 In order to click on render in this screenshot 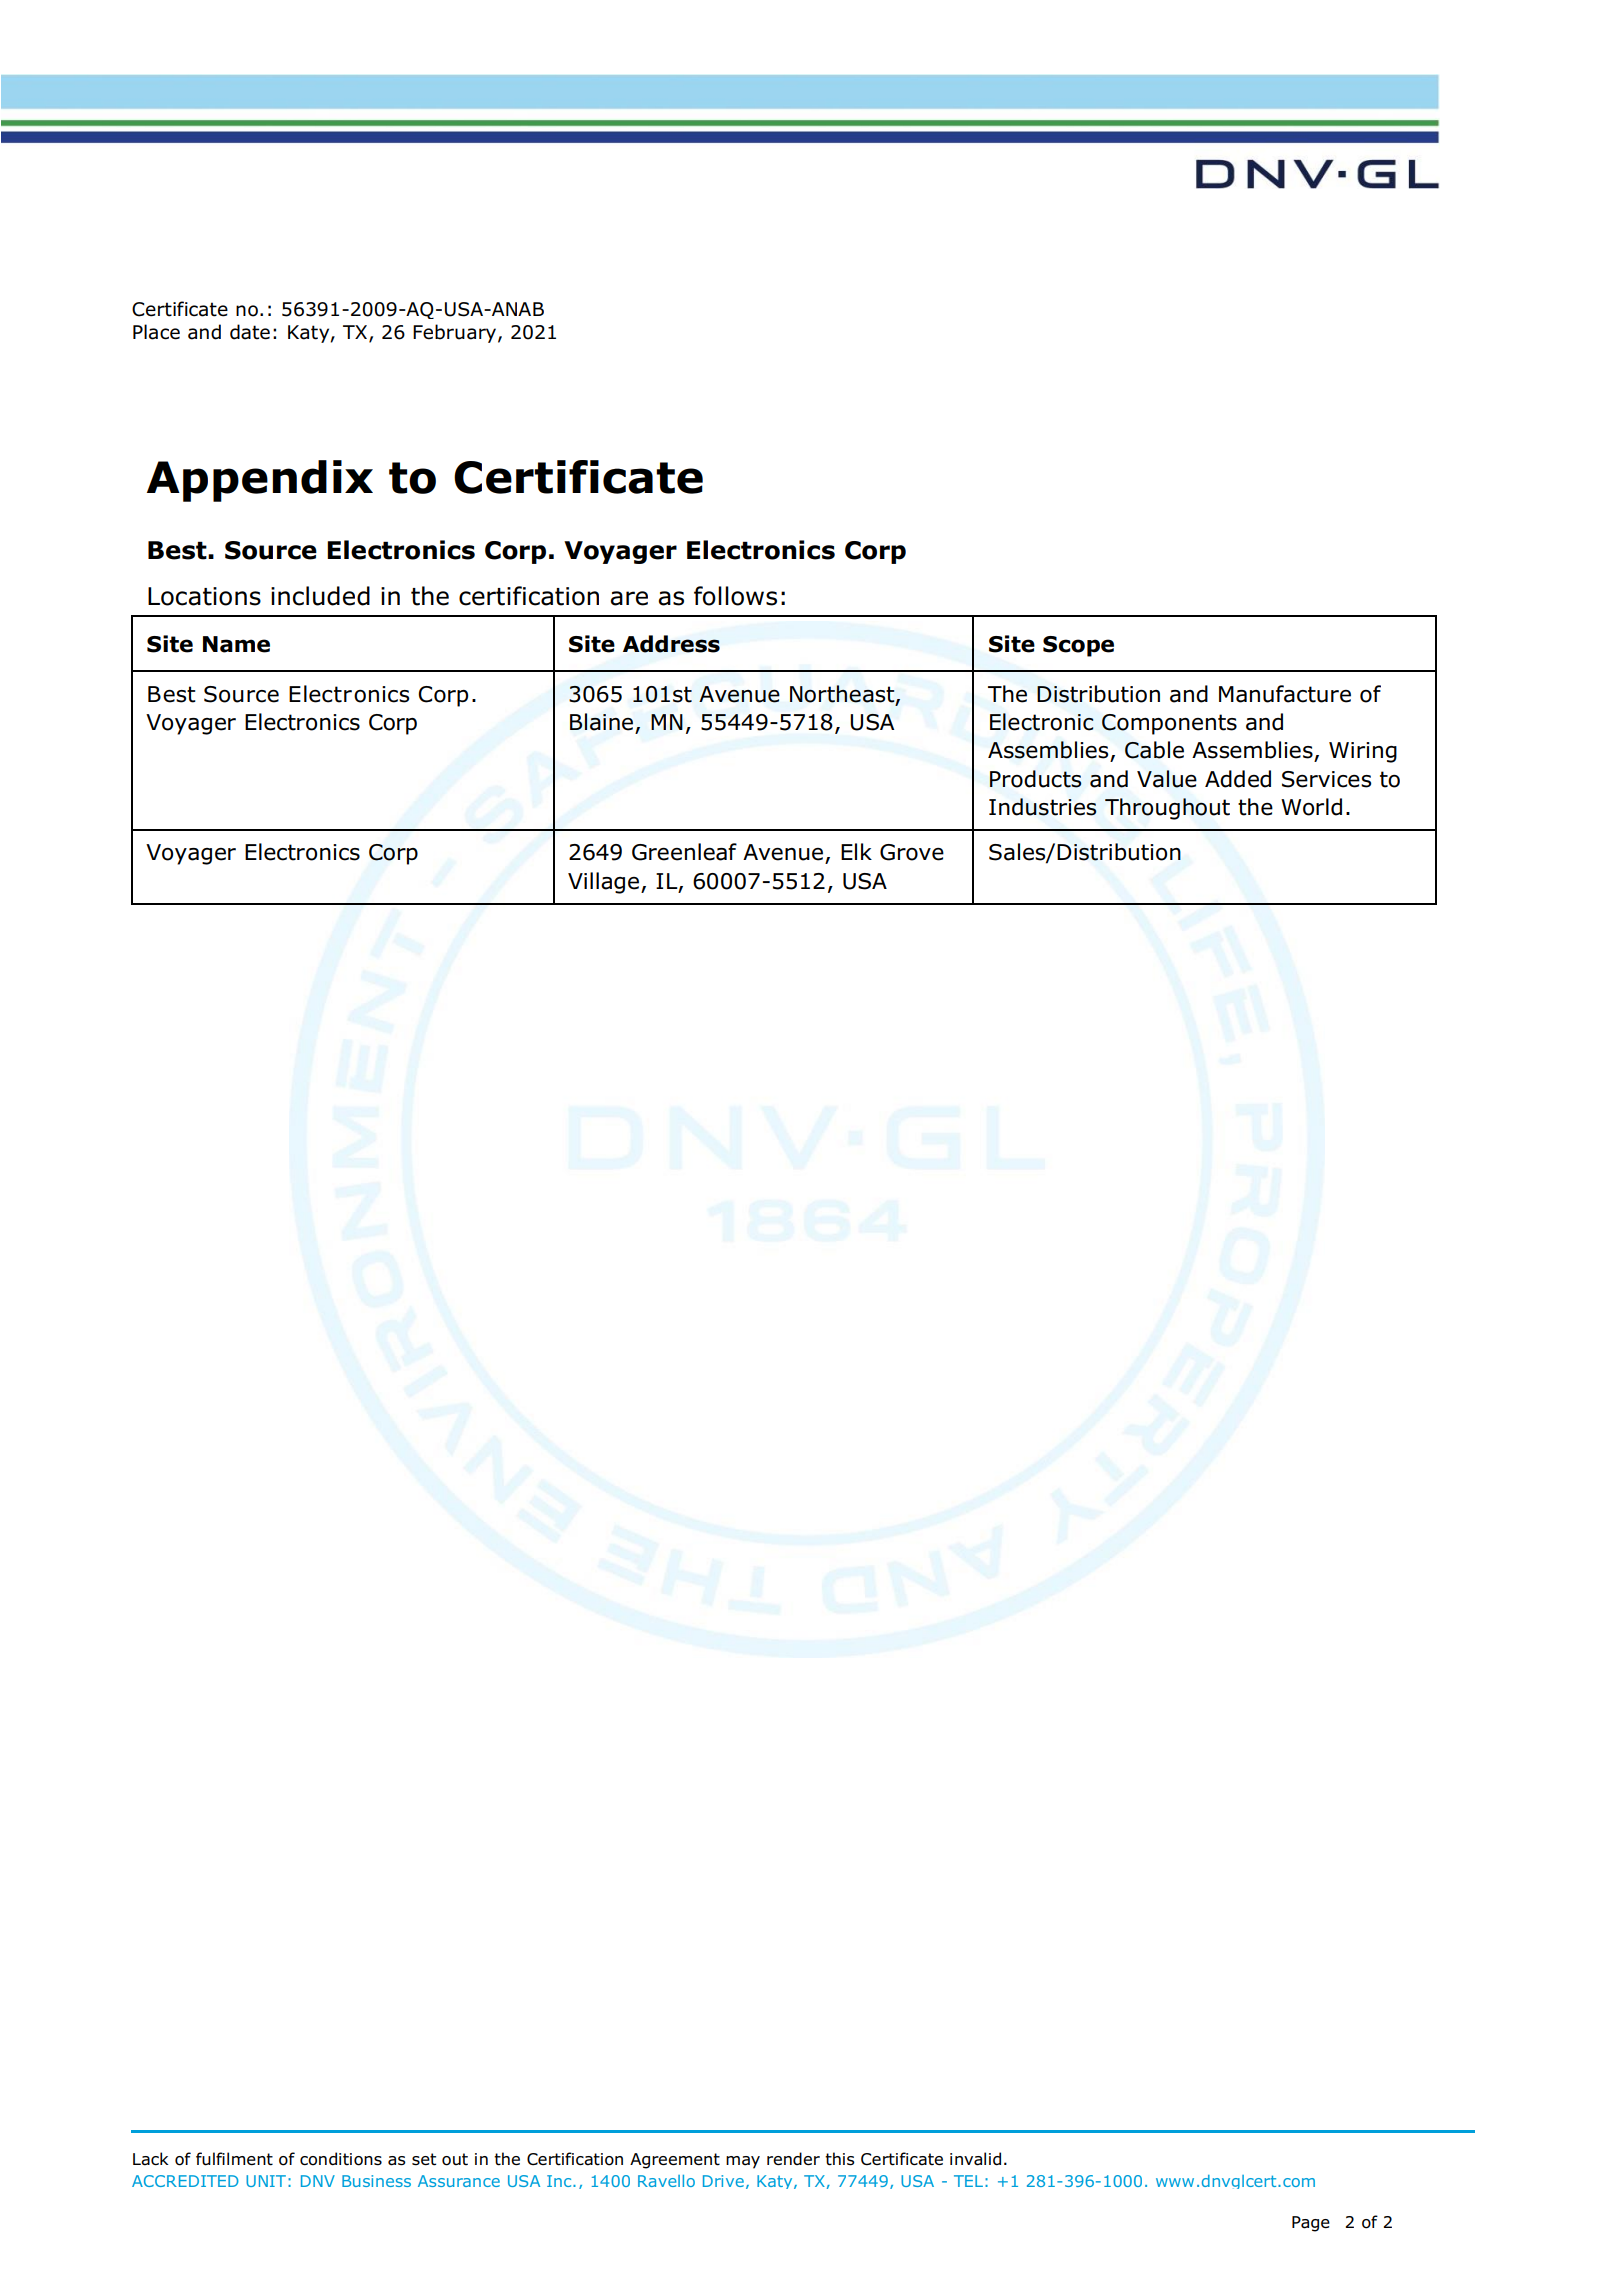, I will do `click(793, 2158)`.
